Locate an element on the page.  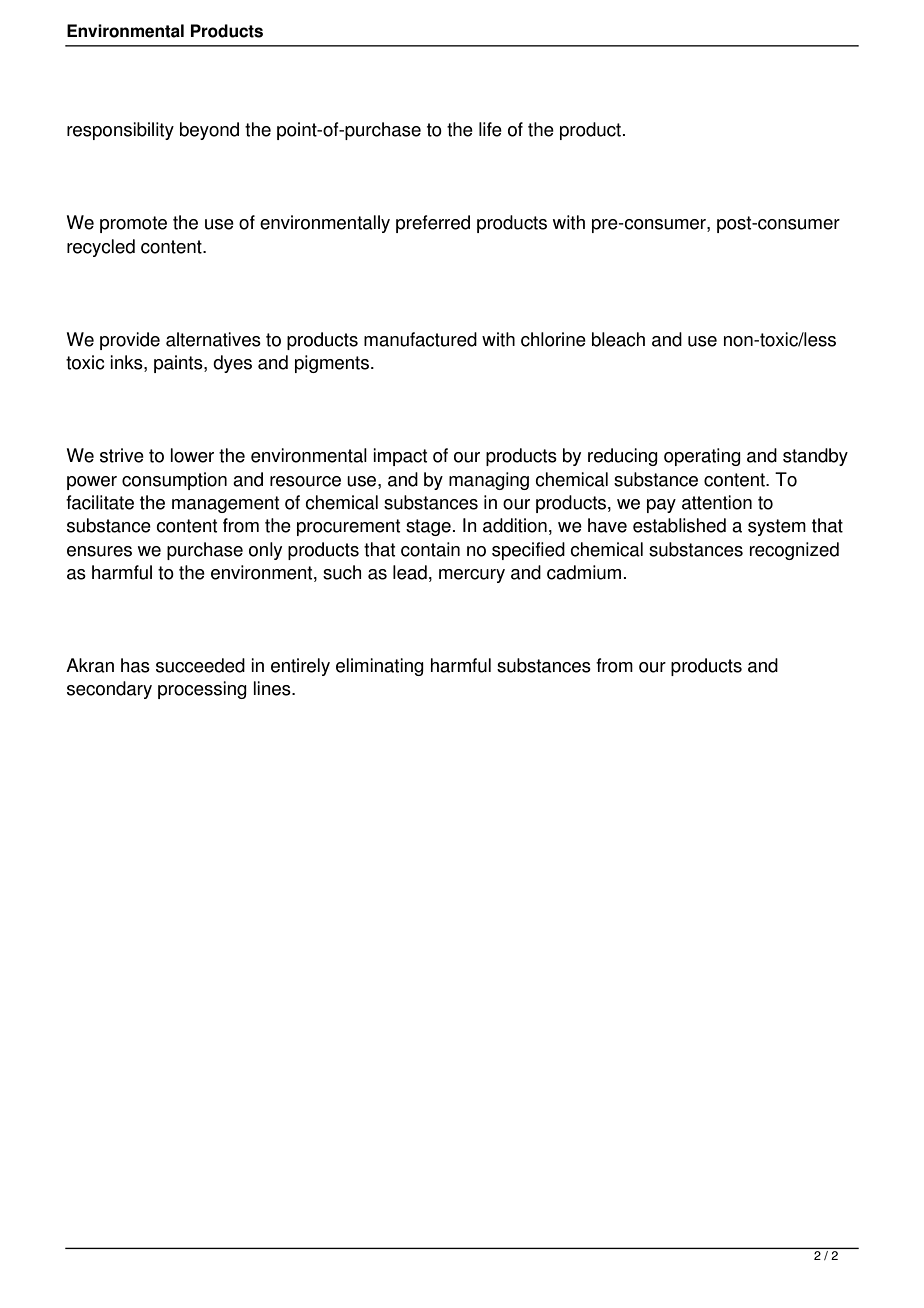
eliminating is located at coordinates (380, 667).
